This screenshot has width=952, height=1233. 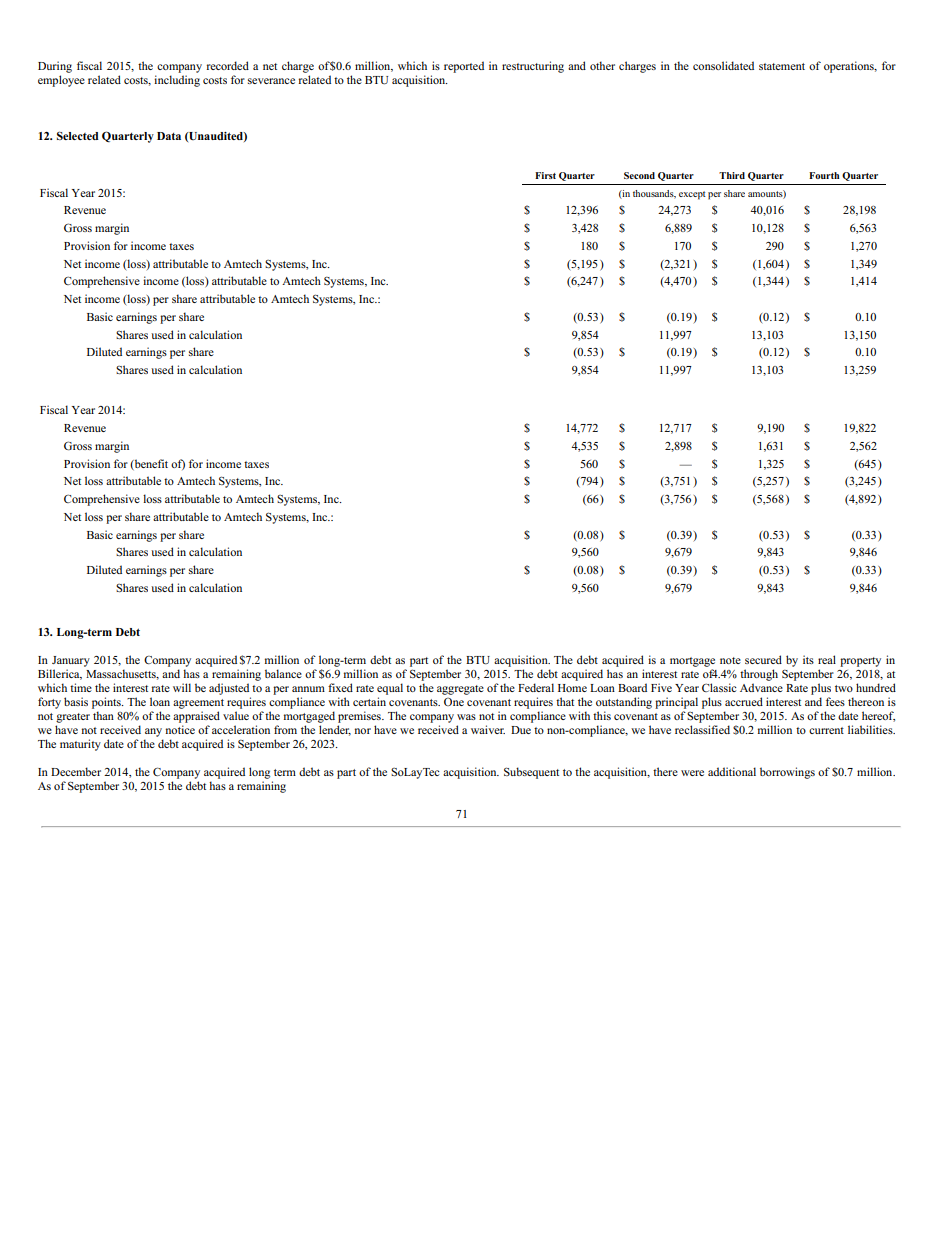 I want to click on First, so click(x=545, y=175).
